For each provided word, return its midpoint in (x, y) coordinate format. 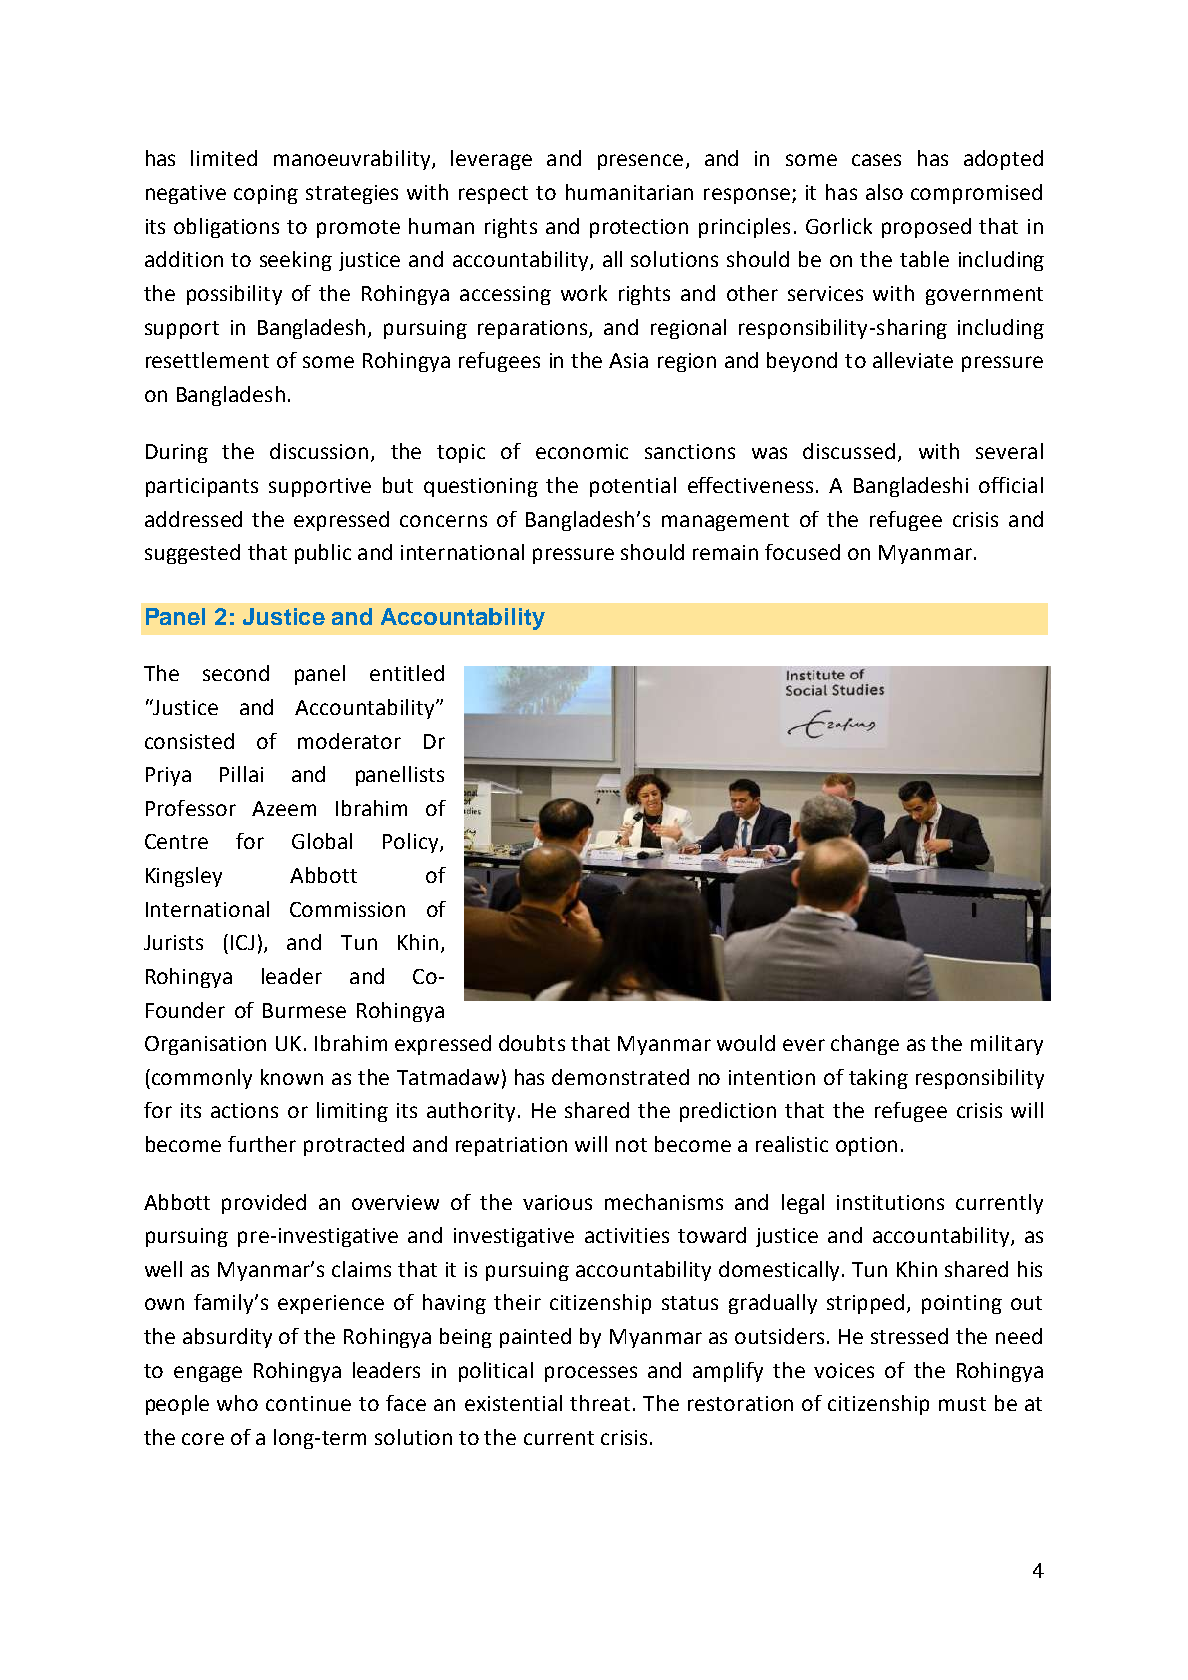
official (1011, 485)
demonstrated (620, 1077)
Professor (191, 808)
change (865, 1045)
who (237, 1403)
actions (244, 1110)
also (884, 192)
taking (878, 1079)
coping (266, 194)
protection (639, 228)
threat (600, 1403)
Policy (412, 843)
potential (633, 487)
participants (202, 487)
